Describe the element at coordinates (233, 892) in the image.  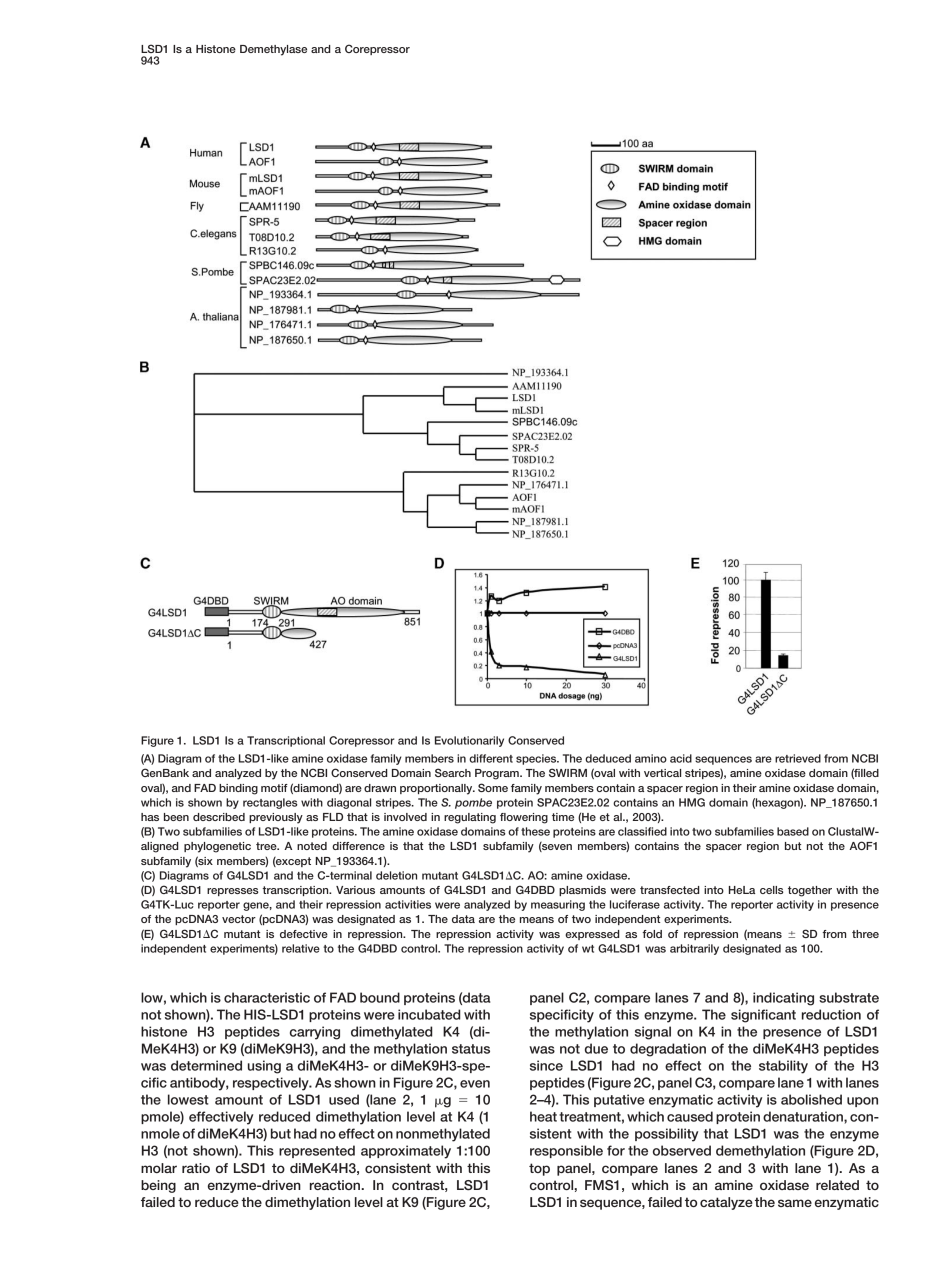
I see `represses` at that location.
